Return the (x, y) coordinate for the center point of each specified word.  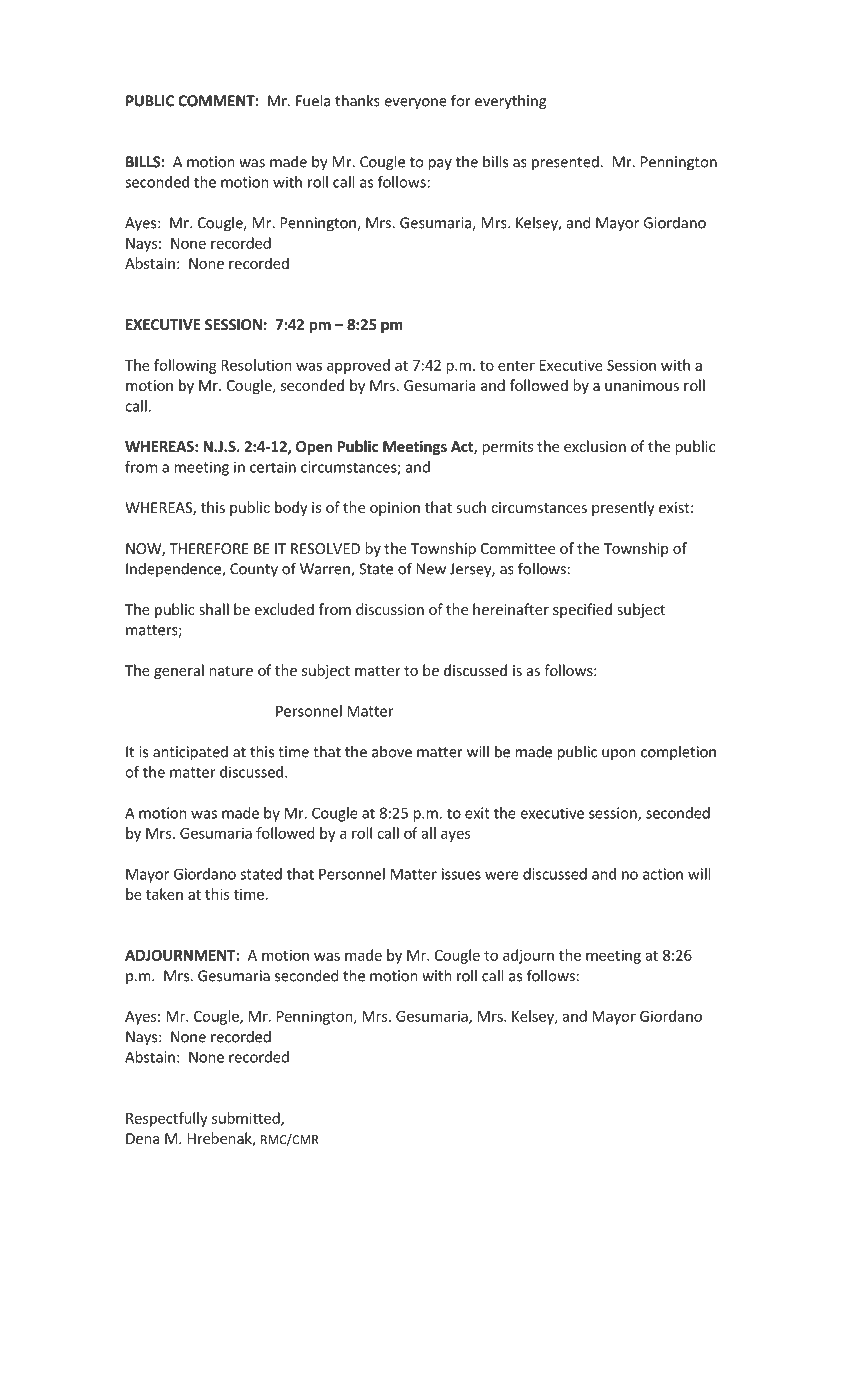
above (392, 751)
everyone (415, 104)
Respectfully (167, 1119)
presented (565, 163)
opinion (395, 509)
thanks (357, 100)
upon (619, 754)
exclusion (595, 446)
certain (273, 467)
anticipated (190, 753)
